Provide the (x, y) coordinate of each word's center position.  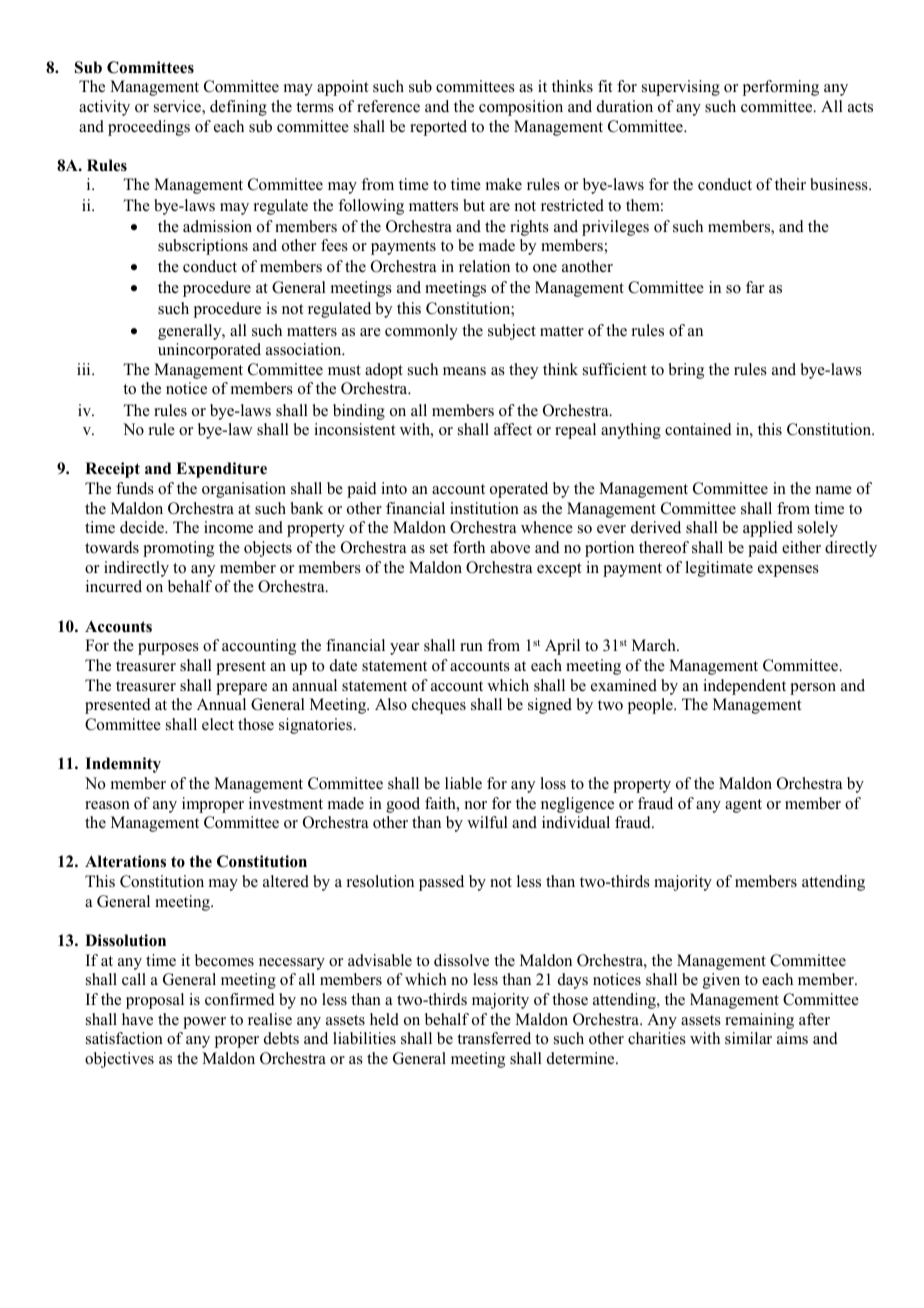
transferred (494, 1038)
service (178, 107)
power (204, 1023)
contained (698, 429)
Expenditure (221, 470)
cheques (439, 706)
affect (513, 429)
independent (744, 687)
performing (781, 88)
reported (438, 128)
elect (218, 724)
